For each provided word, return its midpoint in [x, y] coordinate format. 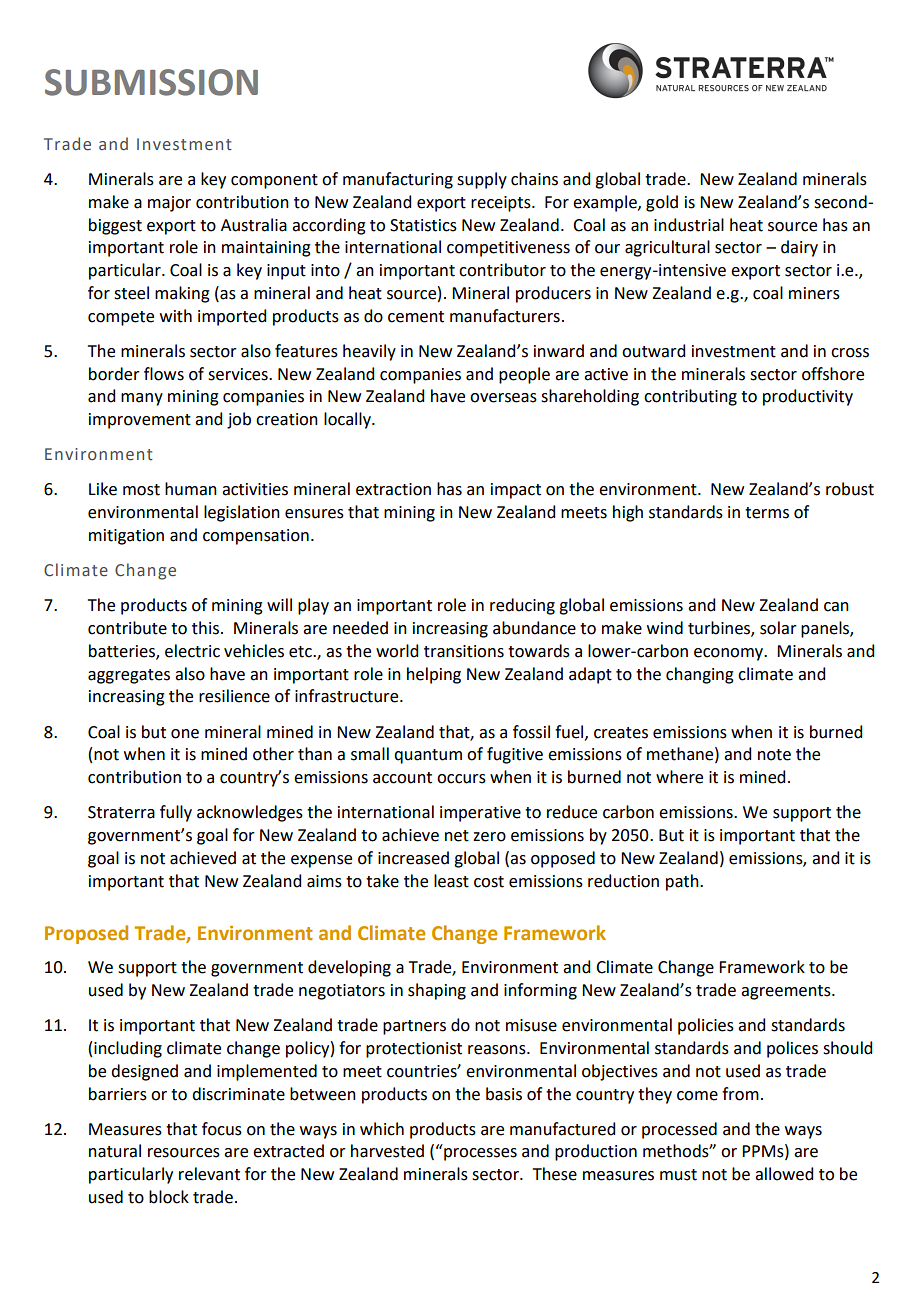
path [683, 882]
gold [662, 203]
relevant [209, 1174]
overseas [503, 398]
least [451, 881]
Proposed [86, 934]
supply [482, 180]
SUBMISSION [151, 82]
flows [164, 374]
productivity [808, 397]
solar [778, 628]
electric [192, 651]
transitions [464, 651]
